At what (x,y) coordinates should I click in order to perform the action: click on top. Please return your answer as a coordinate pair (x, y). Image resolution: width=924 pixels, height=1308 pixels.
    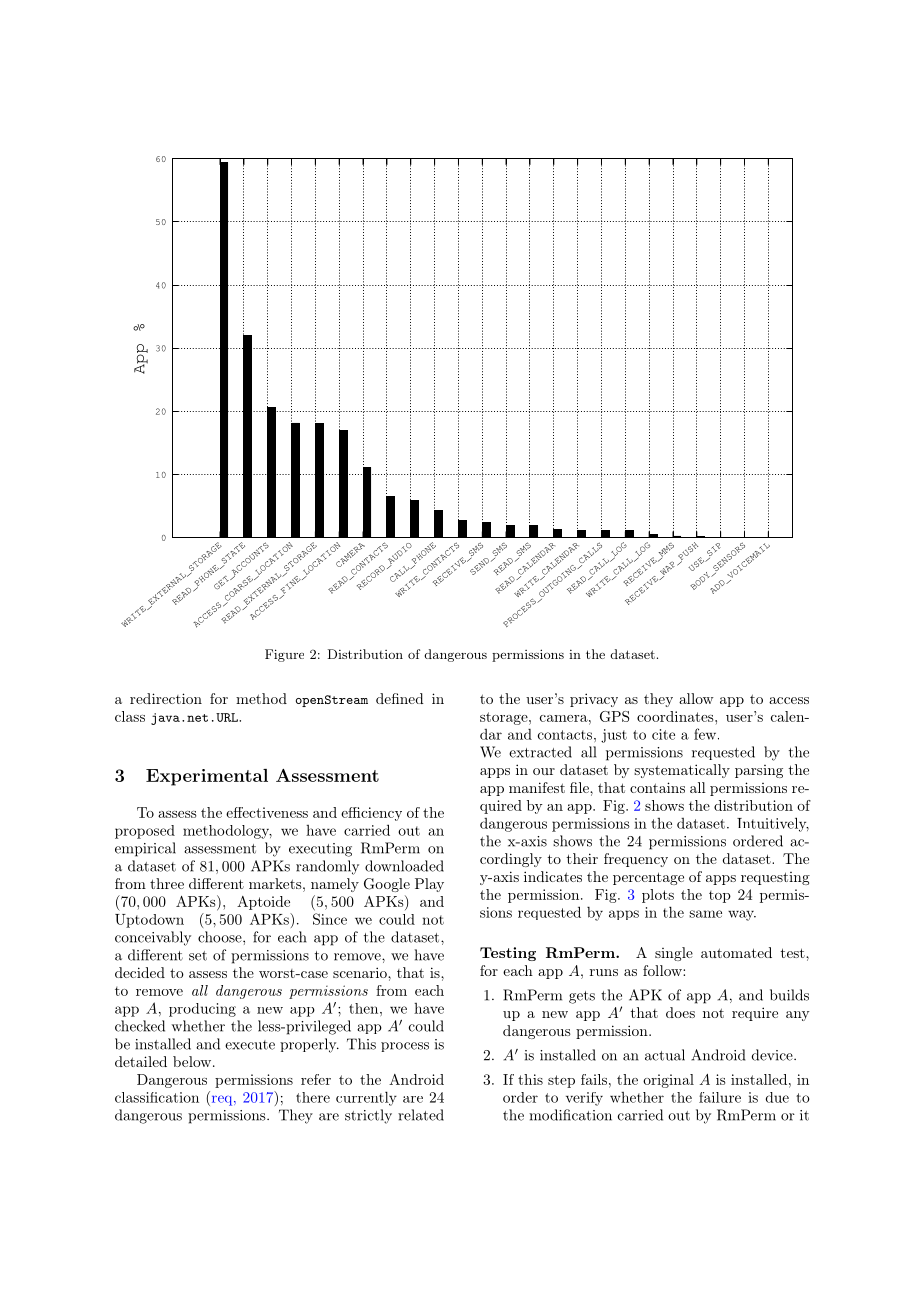
    Looking at the image, I should click on (720, 897).
